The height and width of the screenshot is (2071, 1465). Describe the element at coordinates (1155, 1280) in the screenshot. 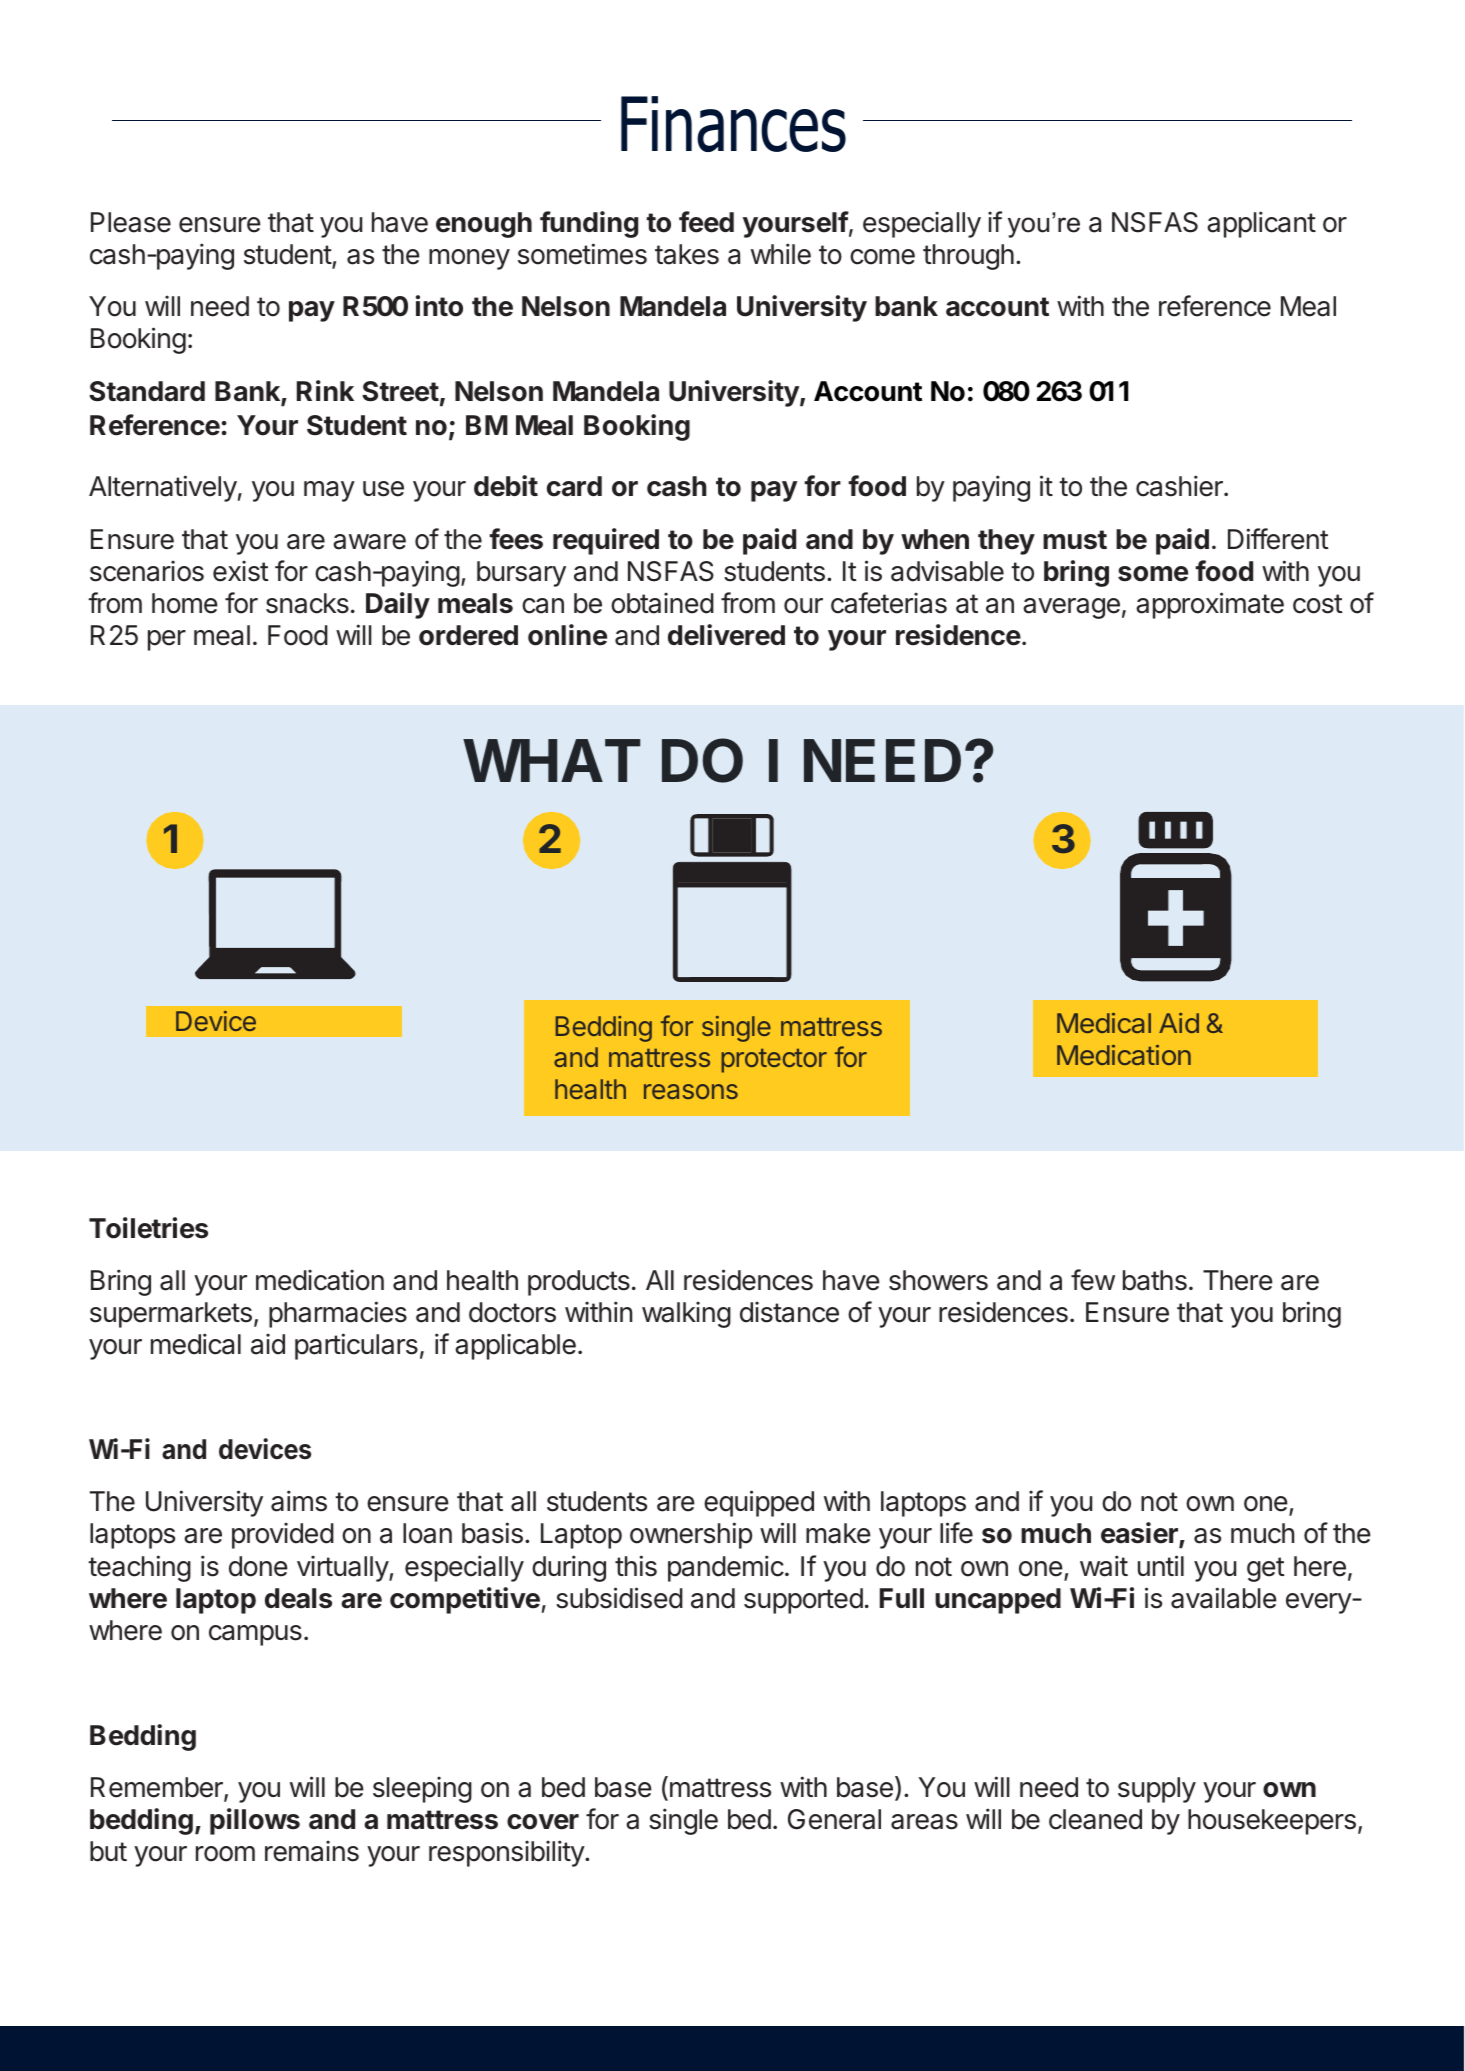

I see `baths` at that location.
